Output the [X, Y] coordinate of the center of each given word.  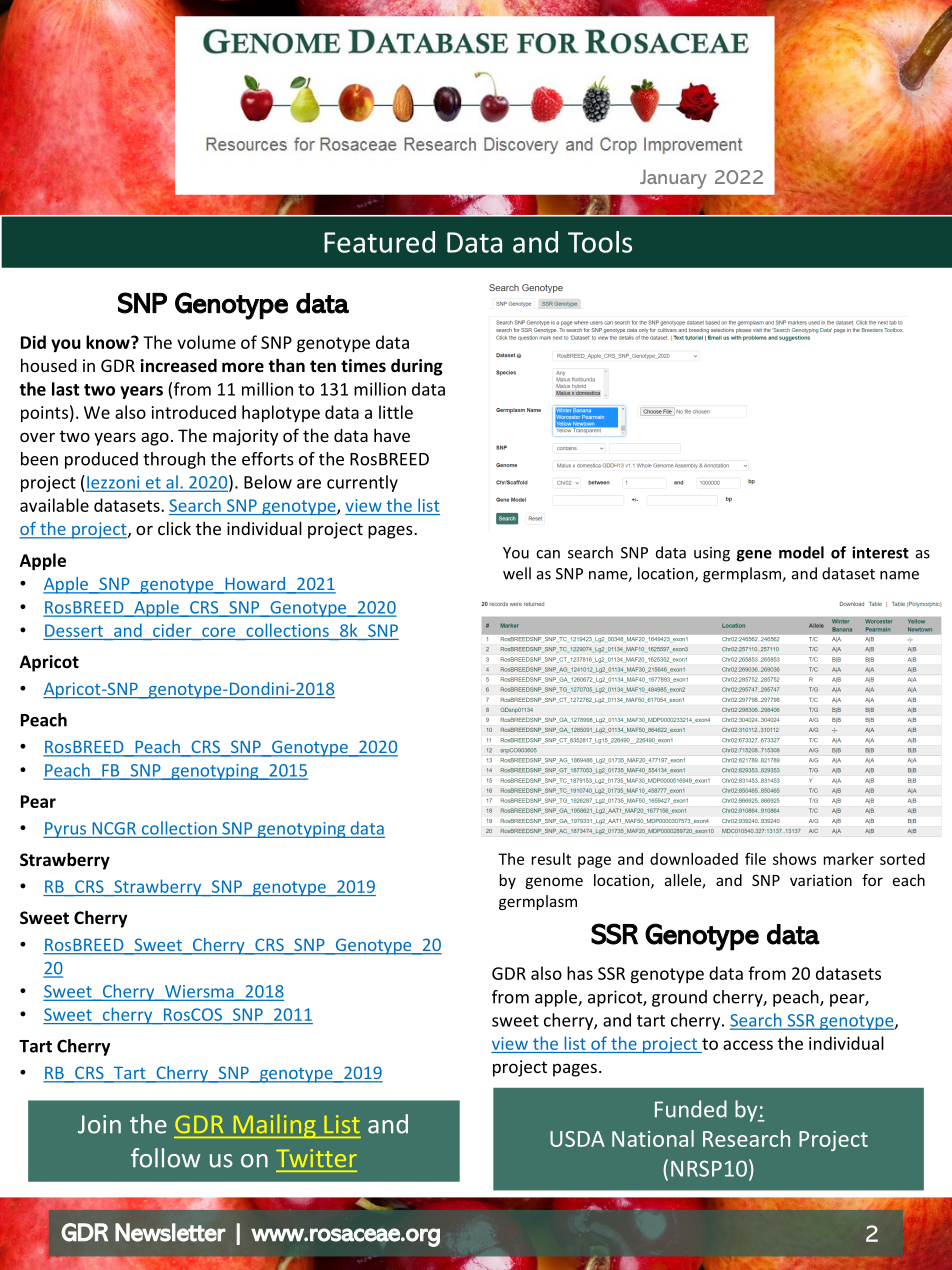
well [517, 573]
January [673, 179]
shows [794, 859]
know [109, 342]
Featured [379, 242]
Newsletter [170, 1232]
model [801, 552]
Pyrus [66, 830]
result [551, 859]
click [174, 528]
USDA [577, 1139]
